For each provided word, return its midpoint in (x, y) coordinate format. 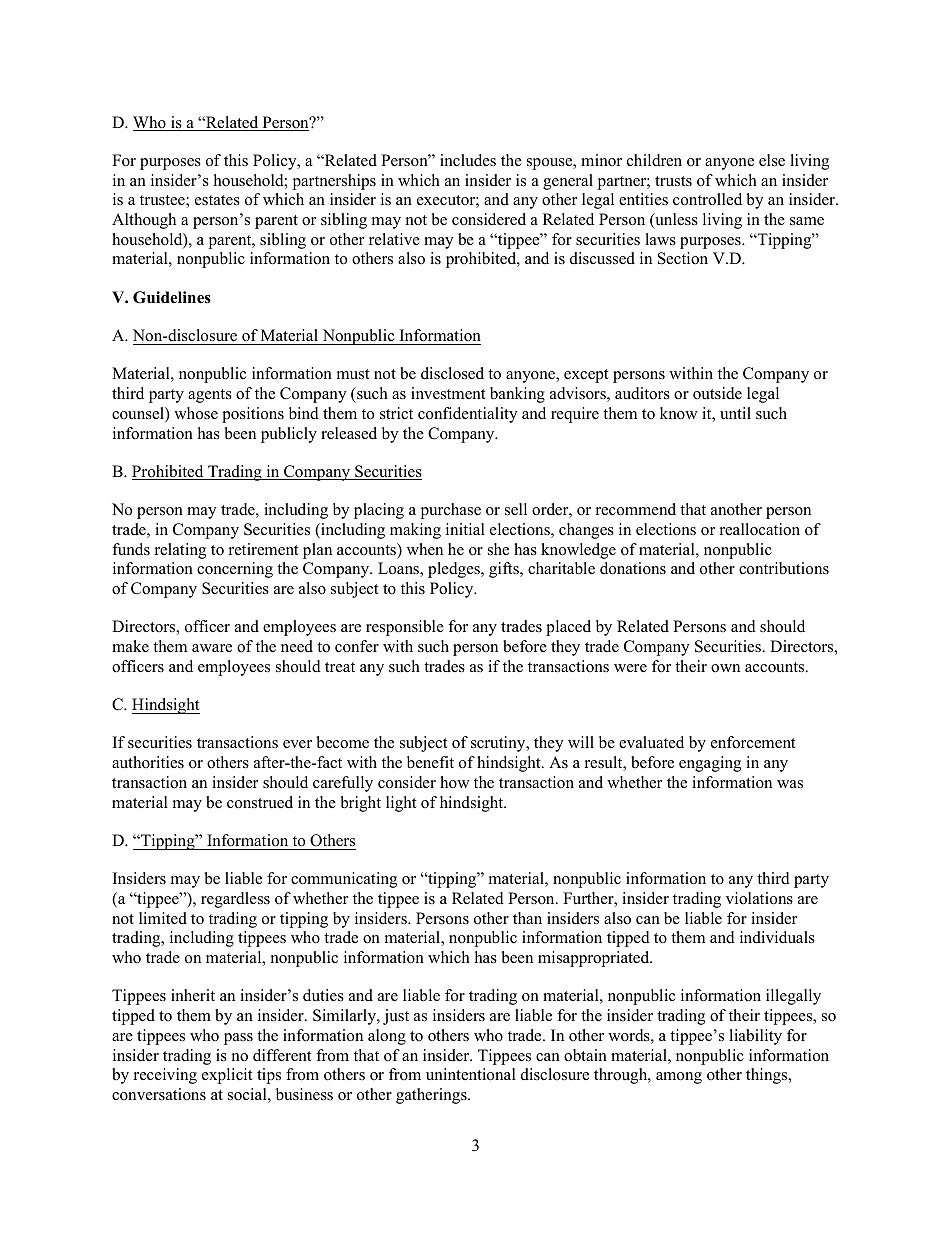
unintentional (471, 1074)
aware (212, 648)
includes (468, 160)
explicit (227, 1076)
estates (217, 200)
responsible (405, 628)
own (725, 668)
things (768, 1076)
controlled (707, 199)
